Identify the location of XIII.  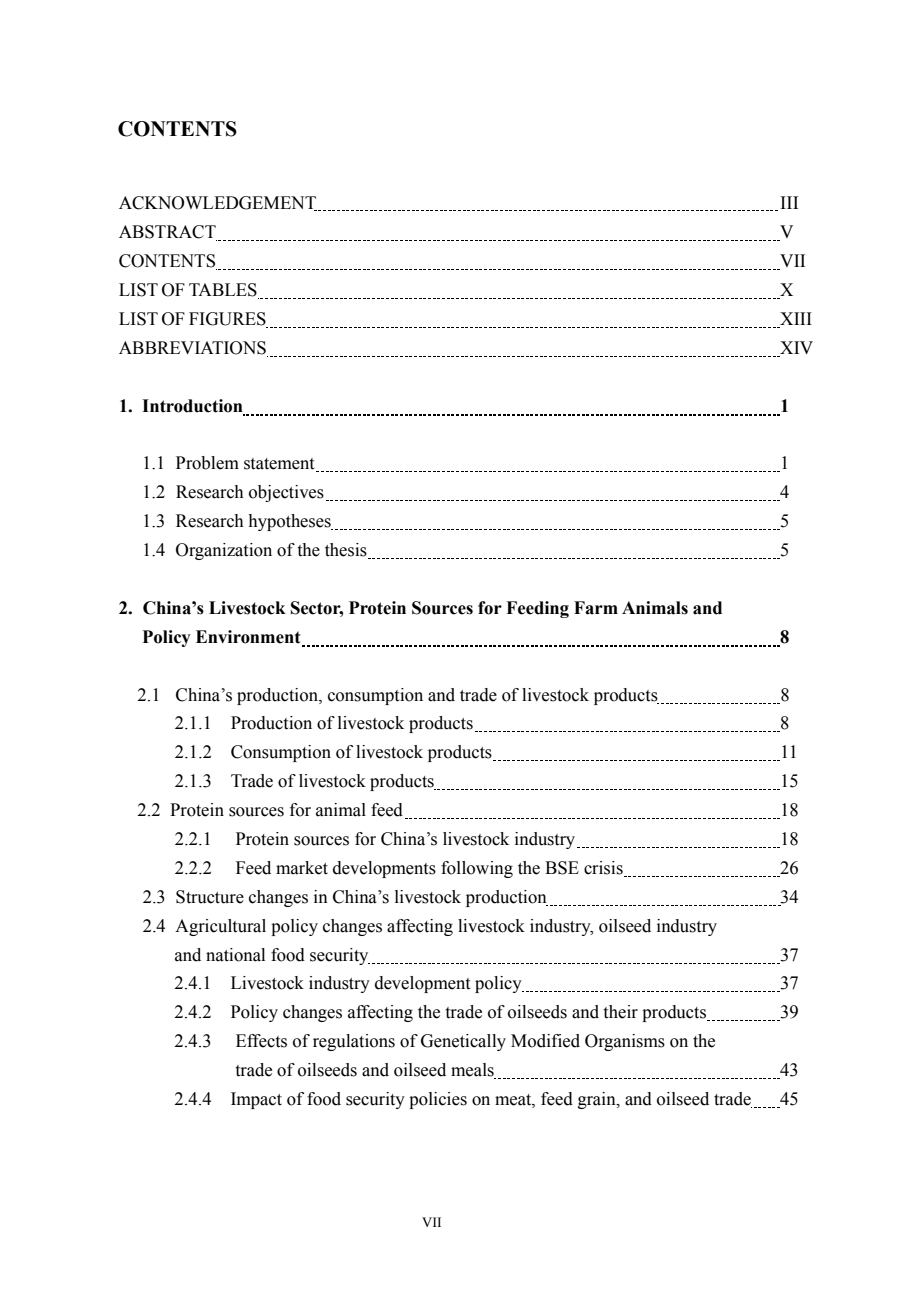
(796, 318).
